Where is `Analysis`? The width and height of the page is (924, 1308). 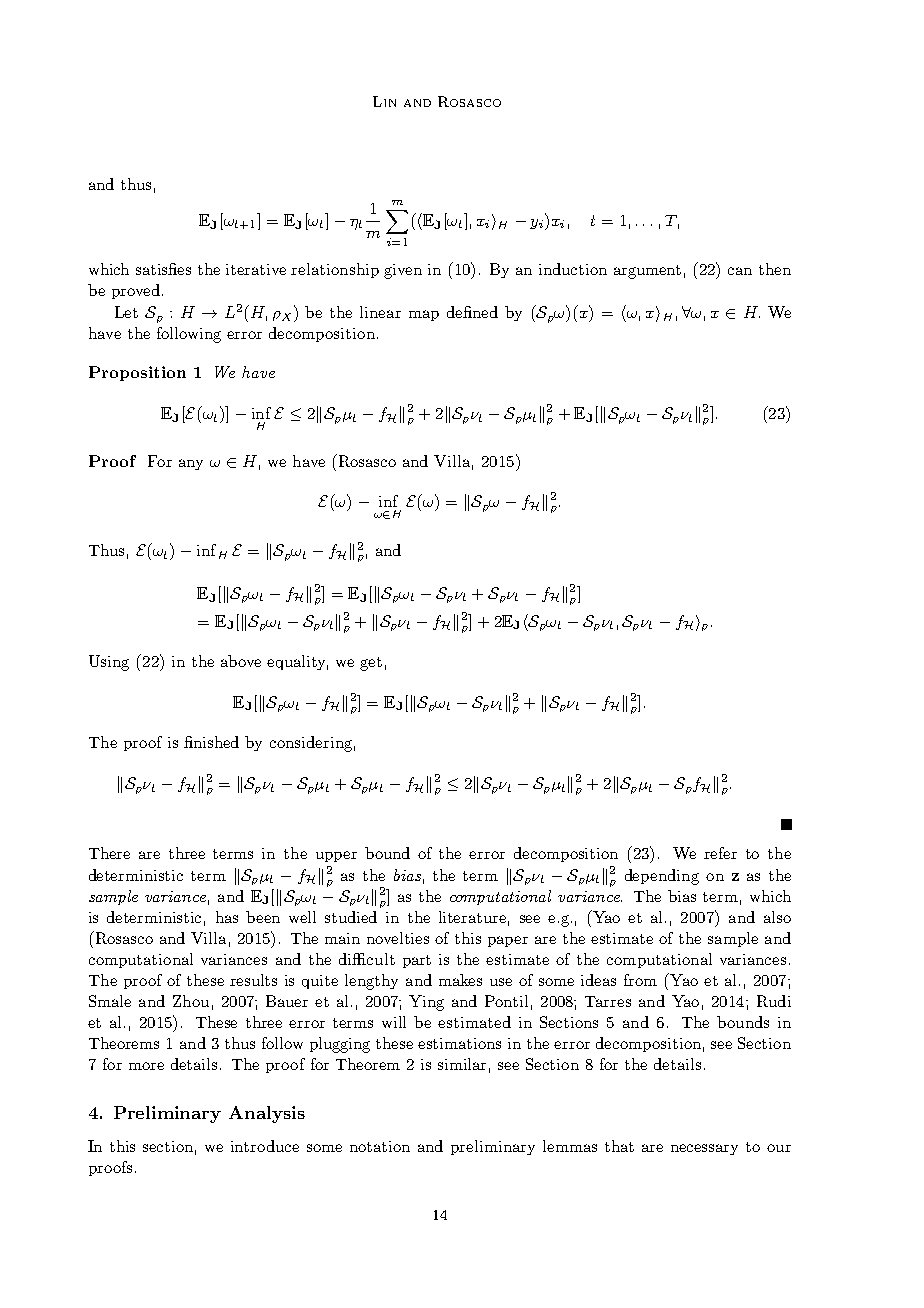 Analysis is located at coordinates (267, 1114).
